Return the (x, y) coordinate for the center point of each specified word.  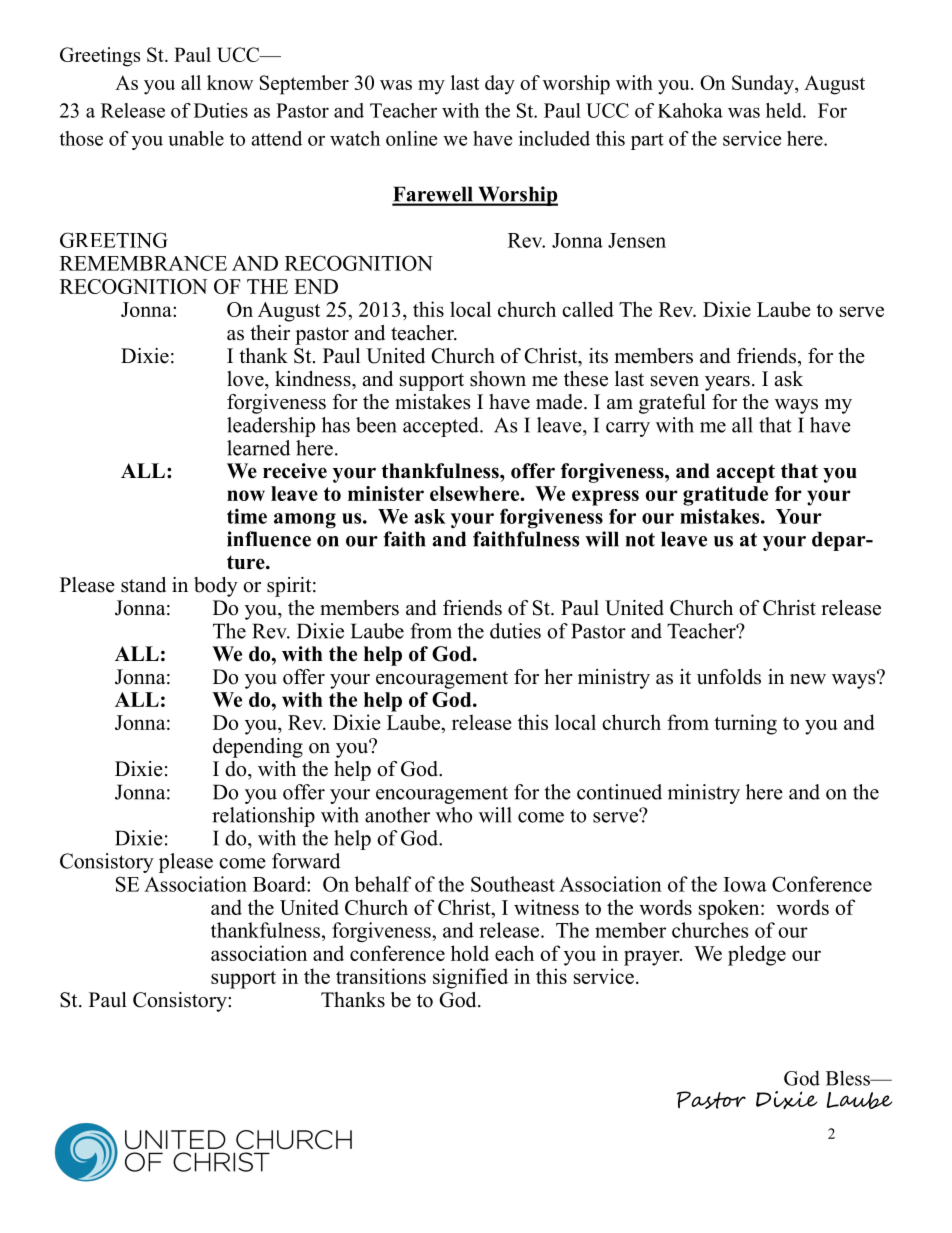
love (246, 379)
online (411, 138)
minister (386, 493)
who (454, 815)
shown (498, 379)
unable (196, 138)
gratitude (725, 496)
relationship (263, 817)
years (727, 383)
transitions (381, 976)
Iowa (745, 884)
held (785, 110)
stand (143, 585)
